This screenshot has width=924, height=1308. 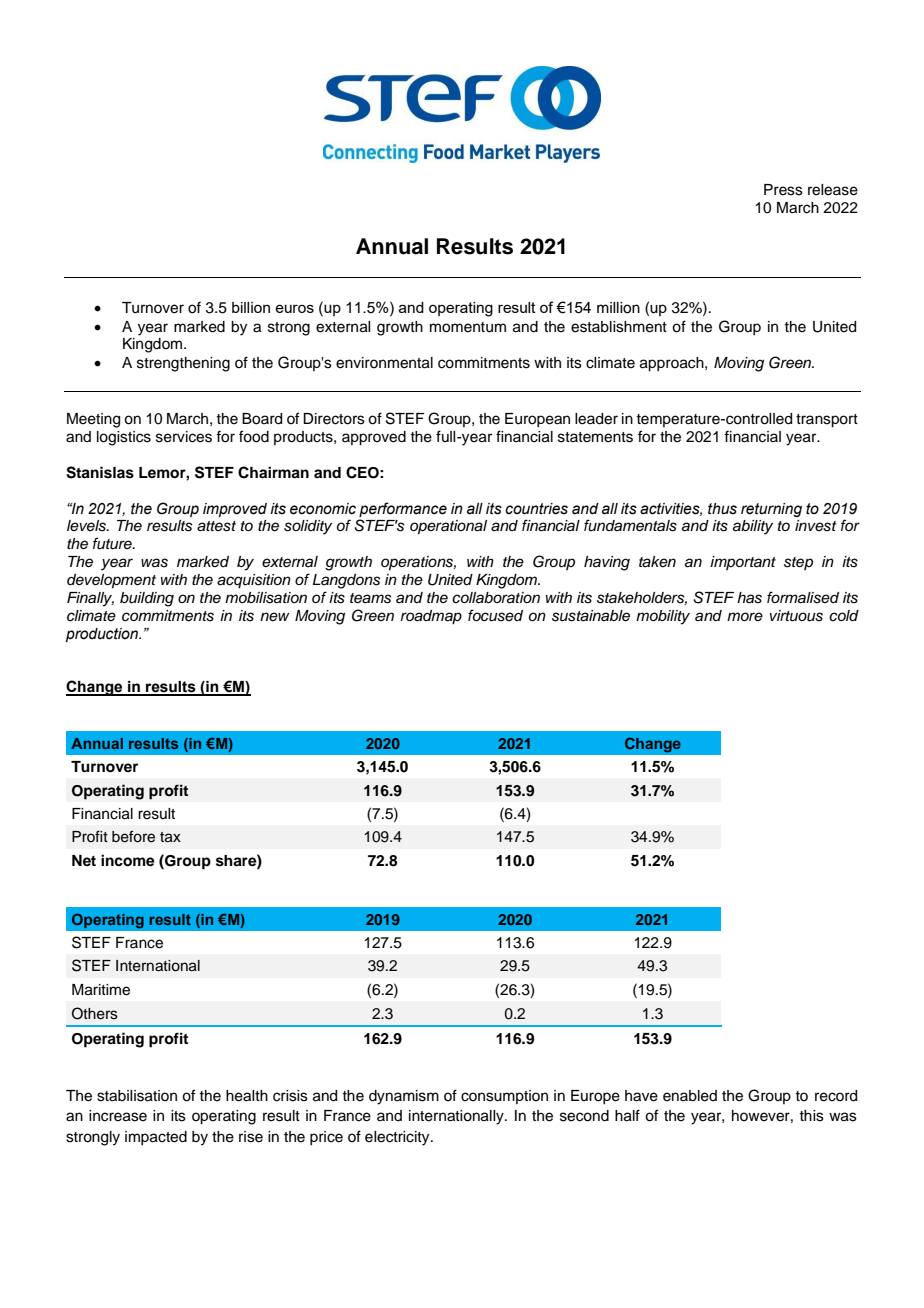 What do you see at coordinates (468, 327) in the screenshot?
I see `momentum` at bounding box center [468, 327].
